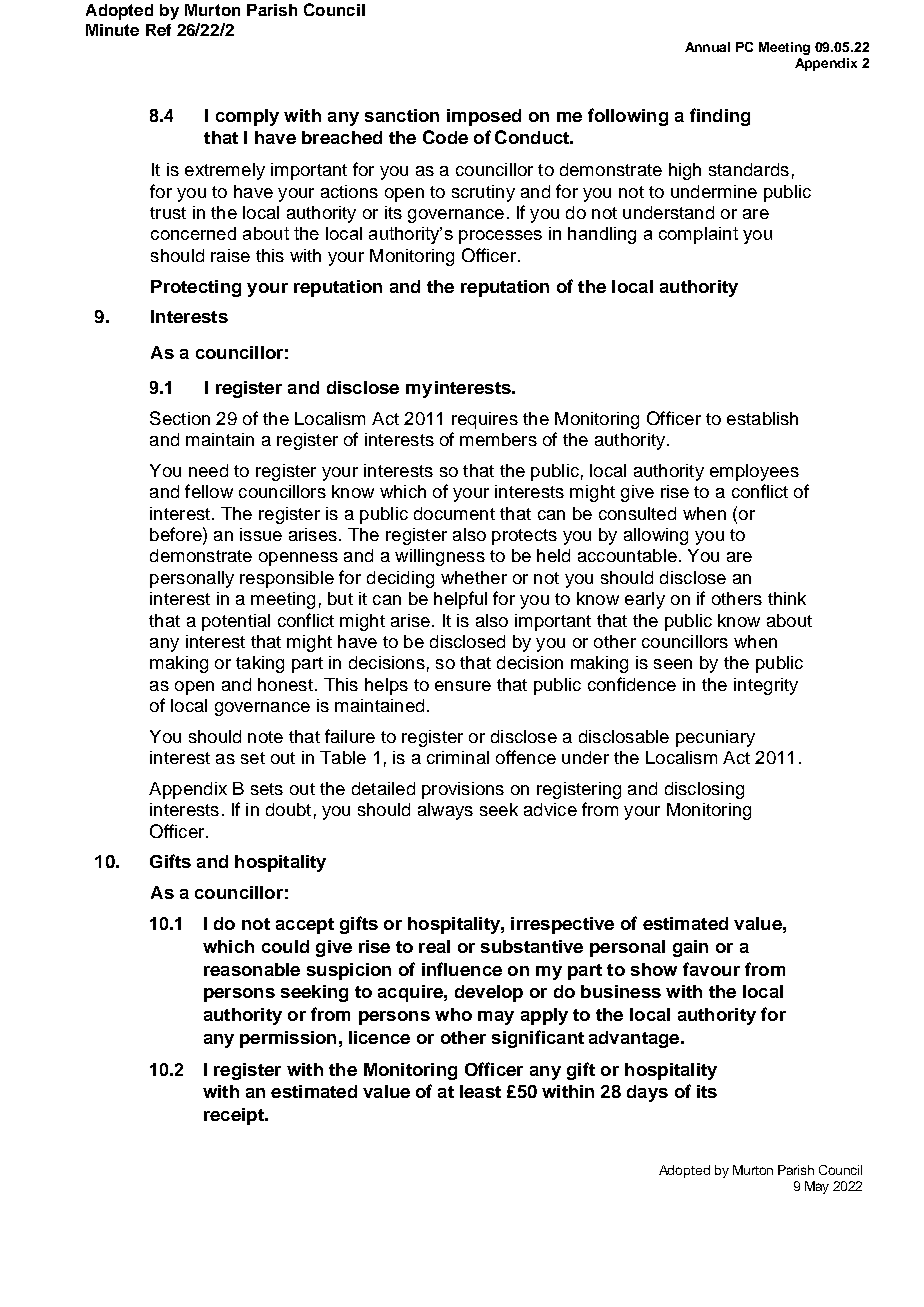 The width and height of the page is (924, 1307). I want to click on Ref, so click(158, 30).
